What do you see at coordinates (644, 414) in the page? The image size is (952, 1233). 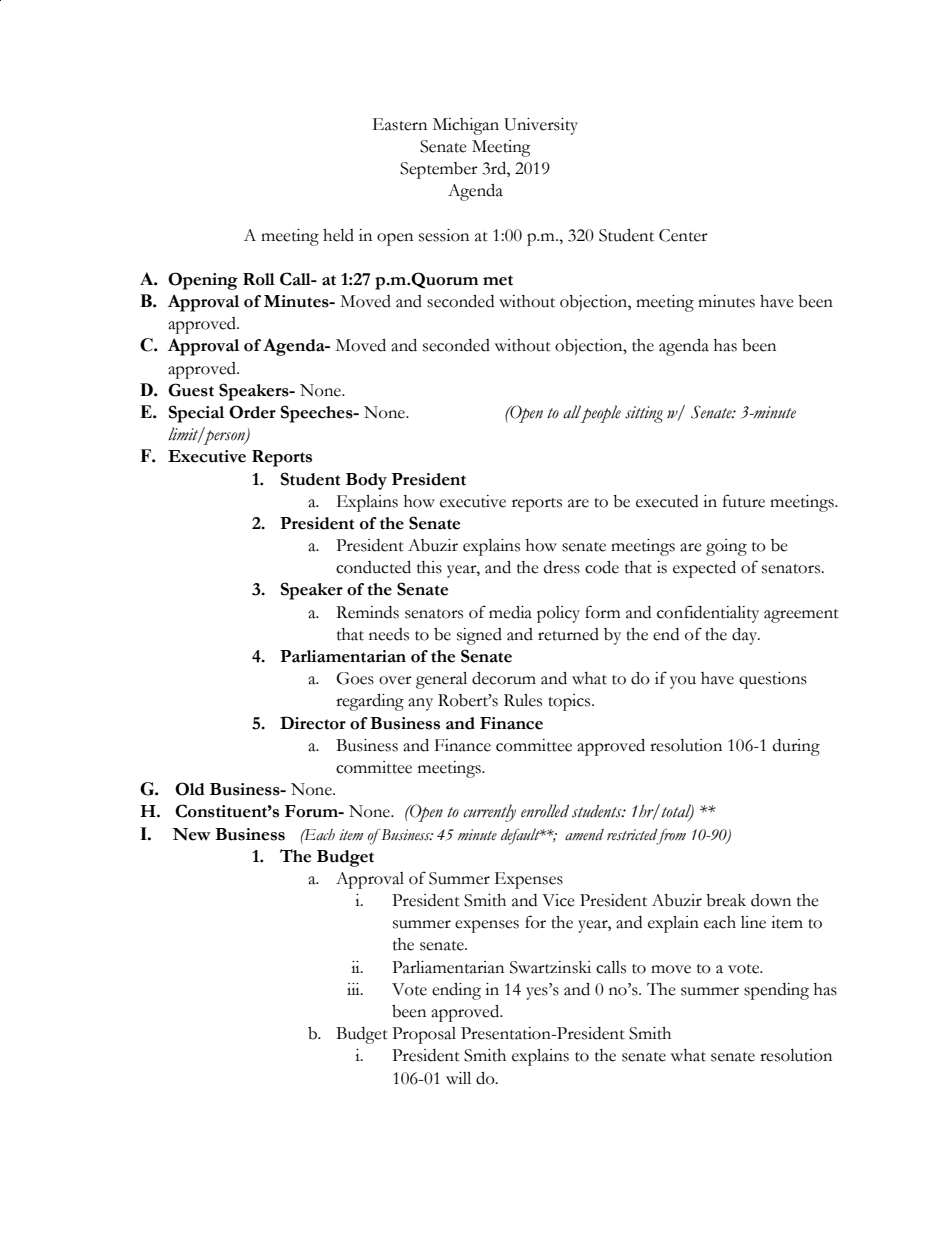 I see `sitting` at bounding box center [644, 414].
